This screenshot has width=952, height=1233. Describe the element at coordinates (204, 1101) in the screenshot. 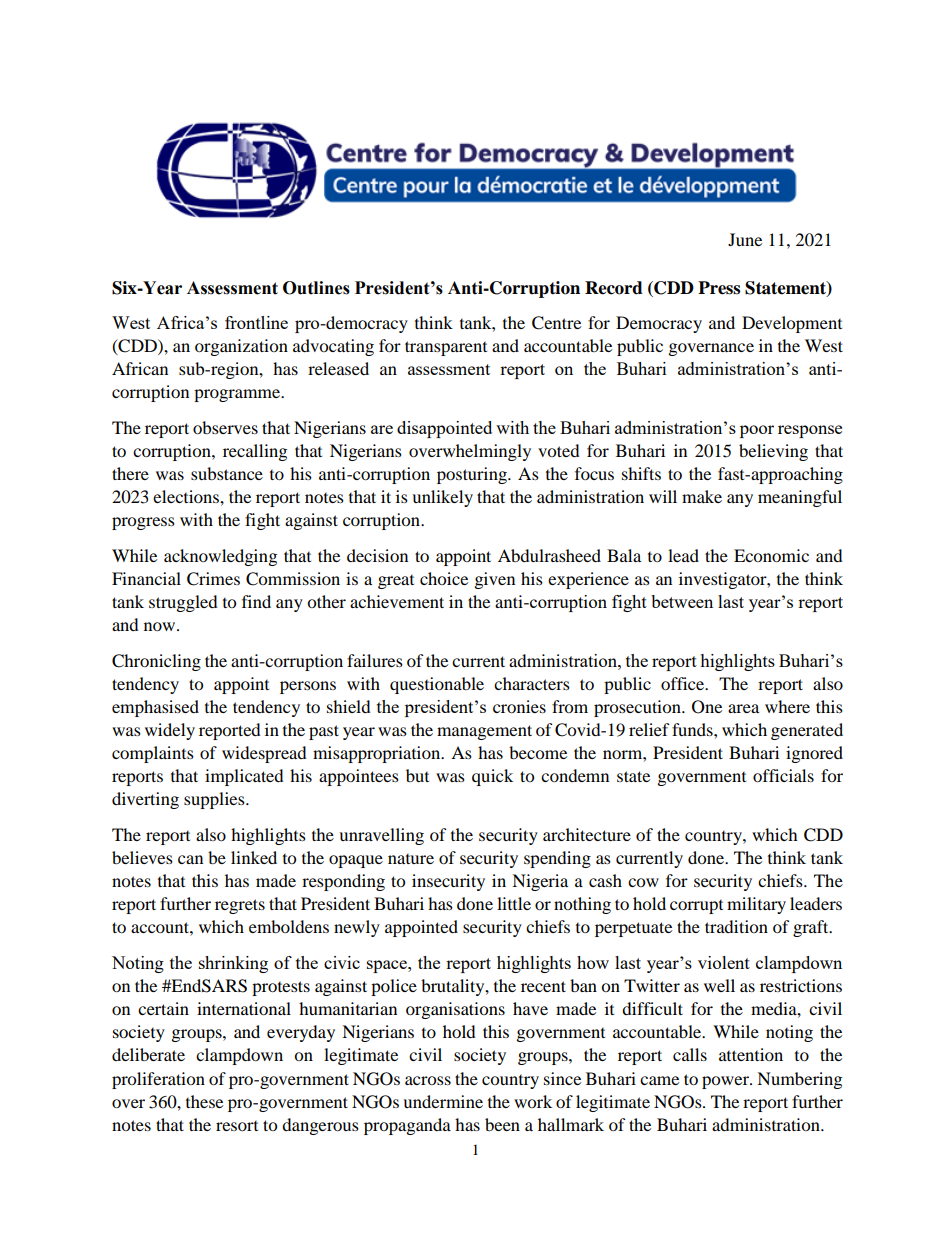

I see `these` at that location.
